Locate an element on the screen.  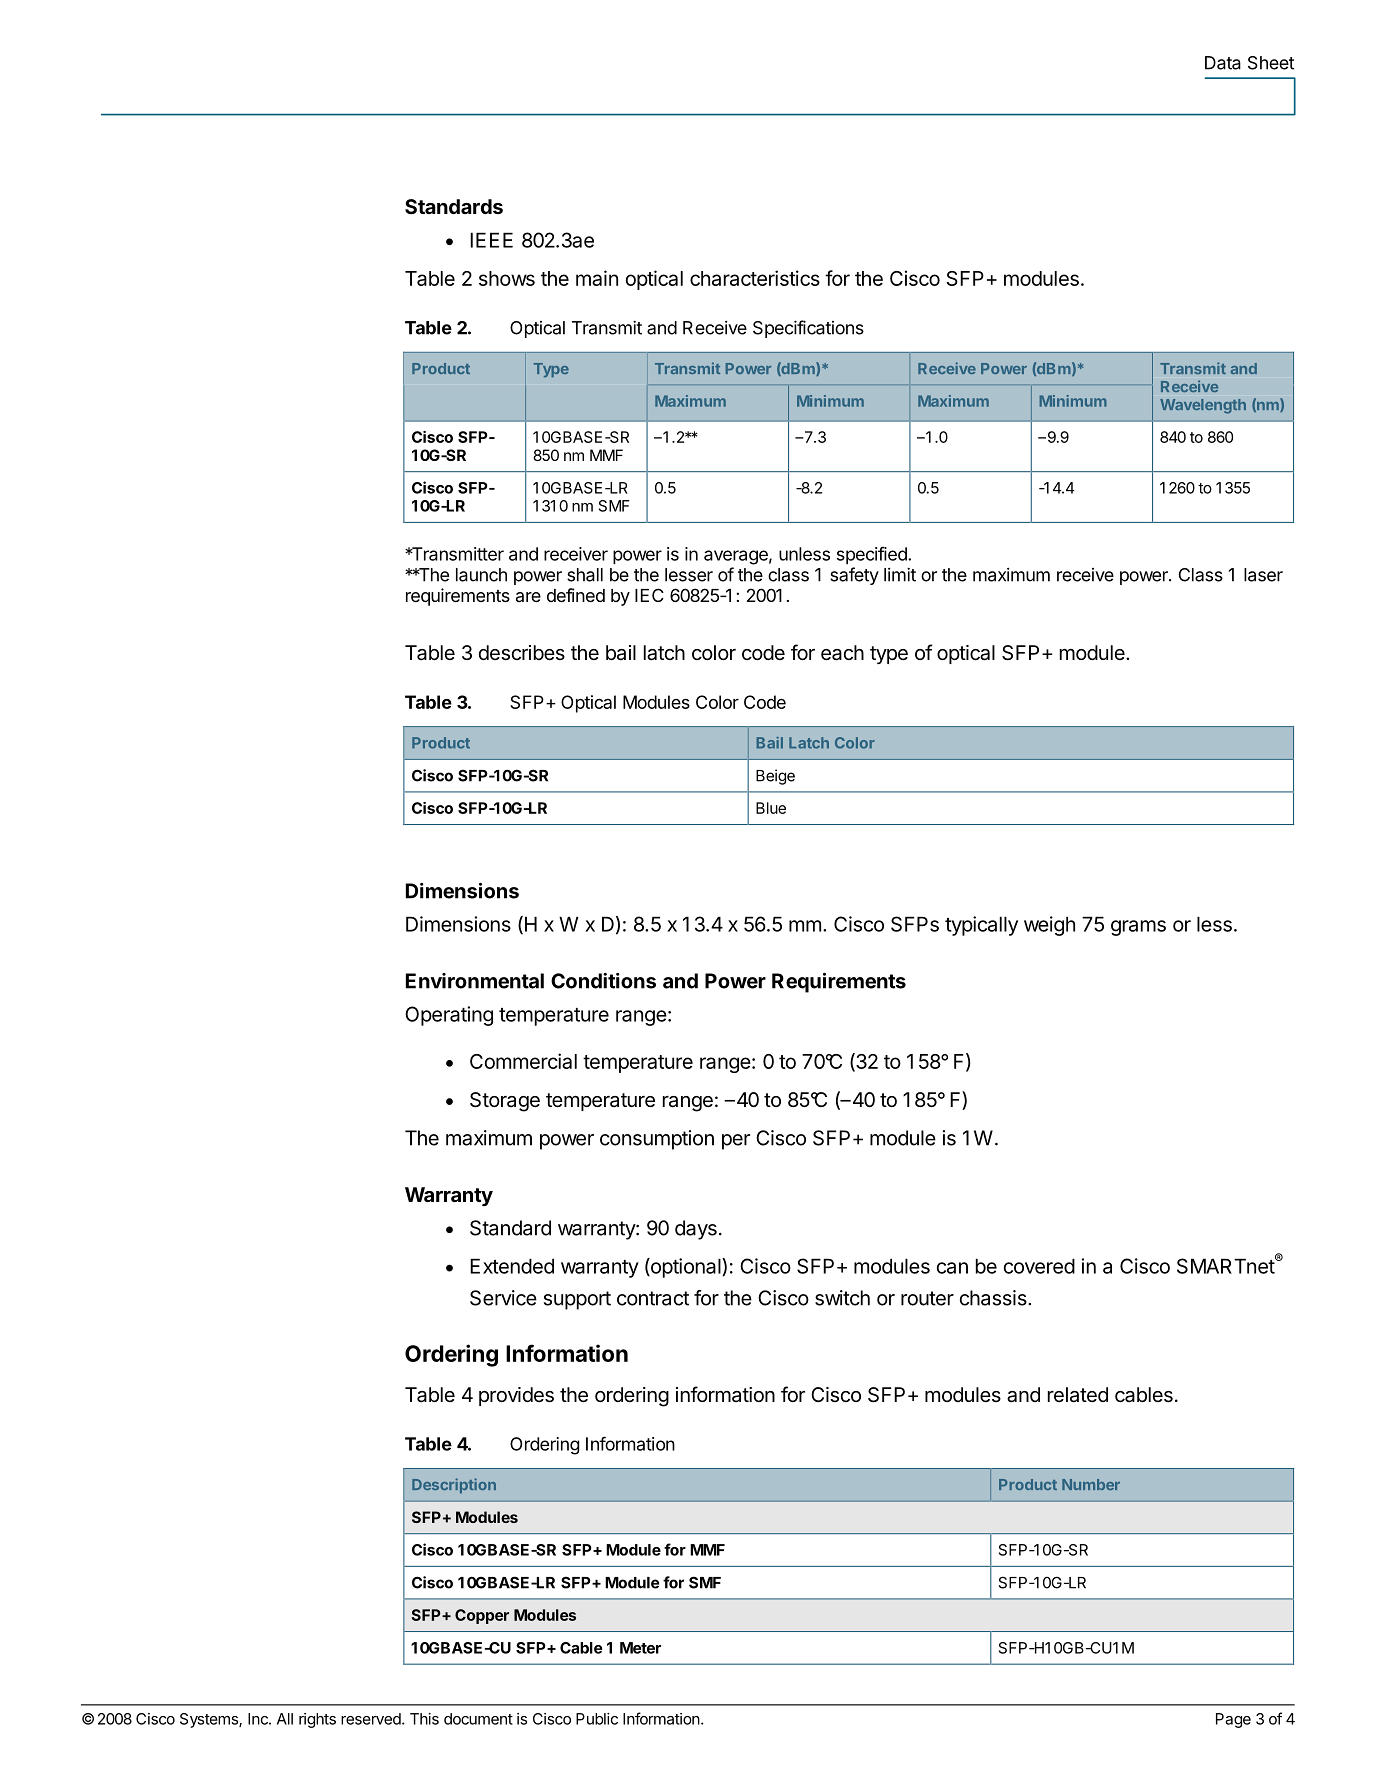
laser is located at coordinates (1263, 575).
